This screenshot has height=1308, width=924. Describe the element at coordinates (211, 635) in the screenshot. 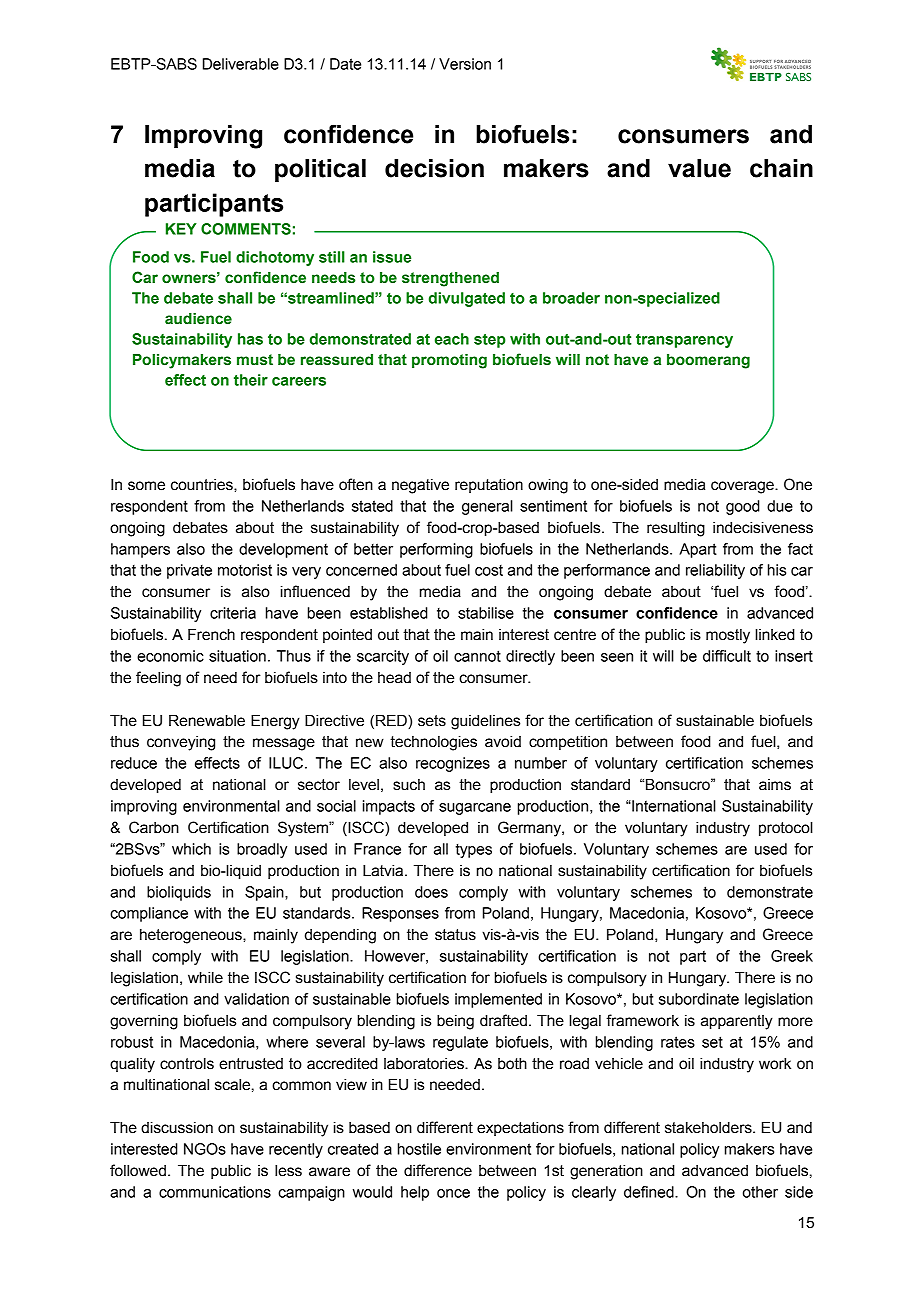

I see `French` at that location.
